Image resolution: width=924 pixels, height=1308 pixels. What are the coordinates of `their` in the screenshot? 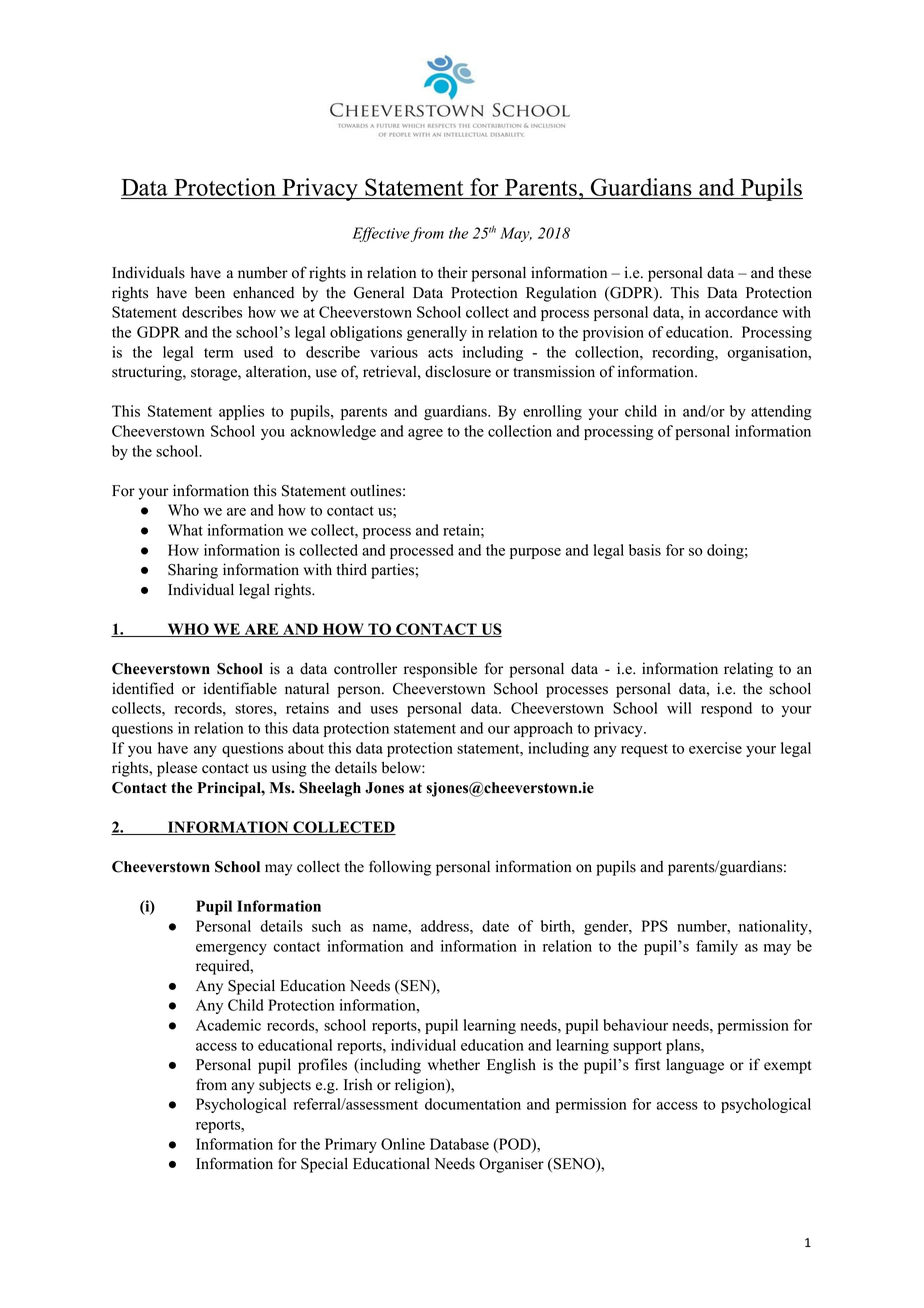 It's located at (453, 272).
